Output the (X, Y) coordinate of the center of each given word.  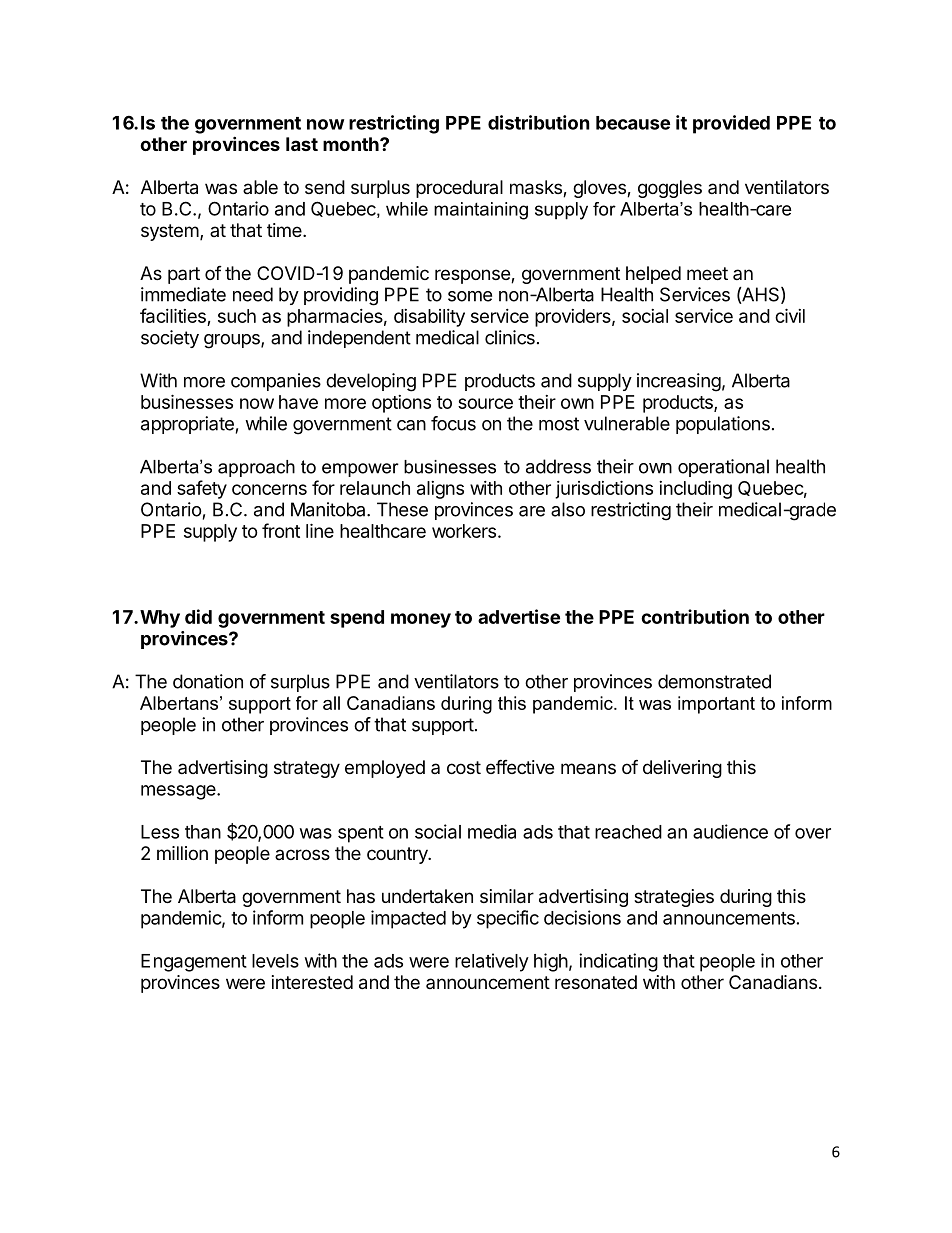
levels (275, 961)
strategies (674, 898)
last (302, 144)
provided (731, 124)
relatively (492, 962)
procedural (459, 189)
